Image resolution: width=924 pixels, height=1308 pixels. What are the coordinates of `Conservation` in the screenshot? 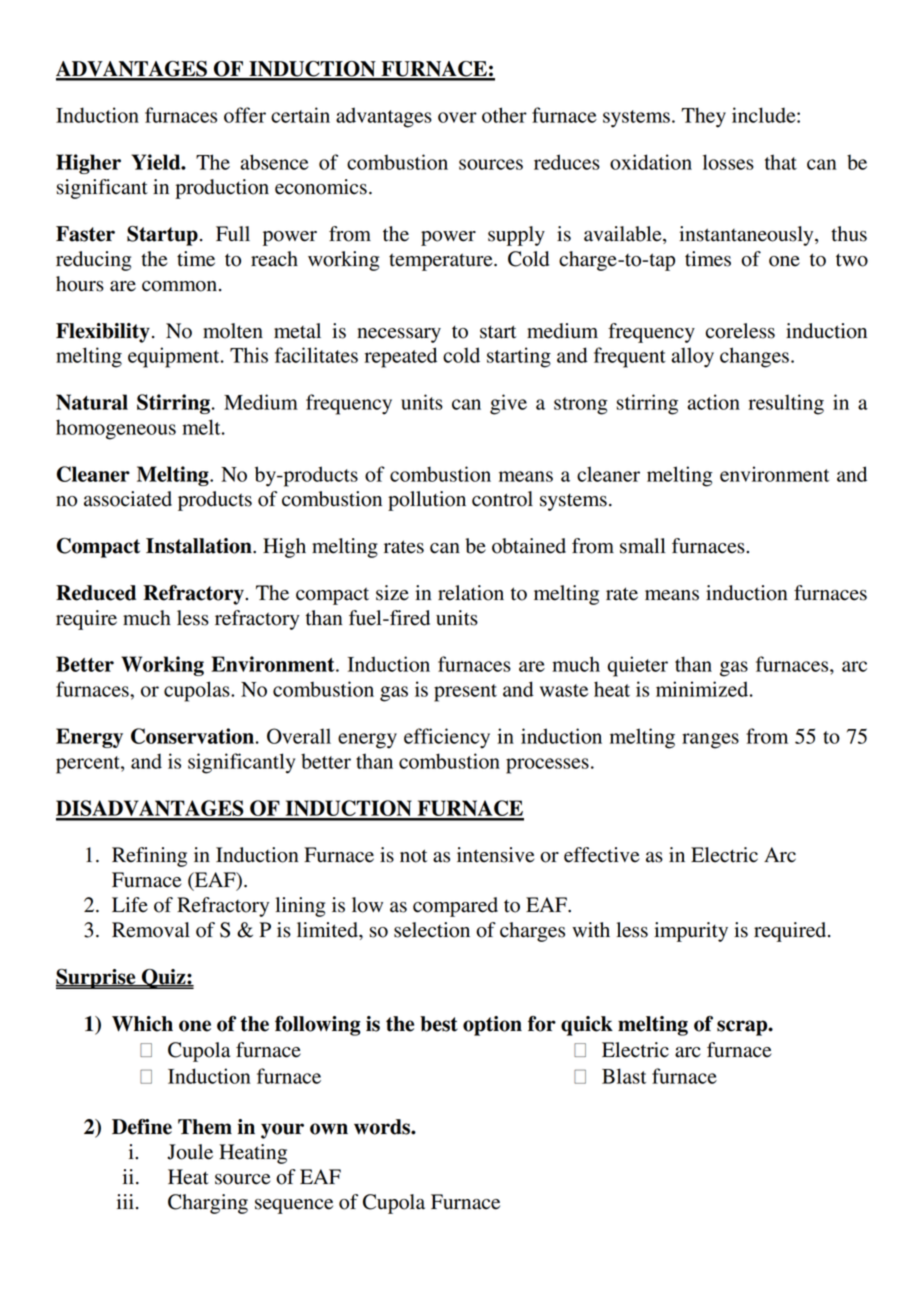 It's located at (192, 736).
